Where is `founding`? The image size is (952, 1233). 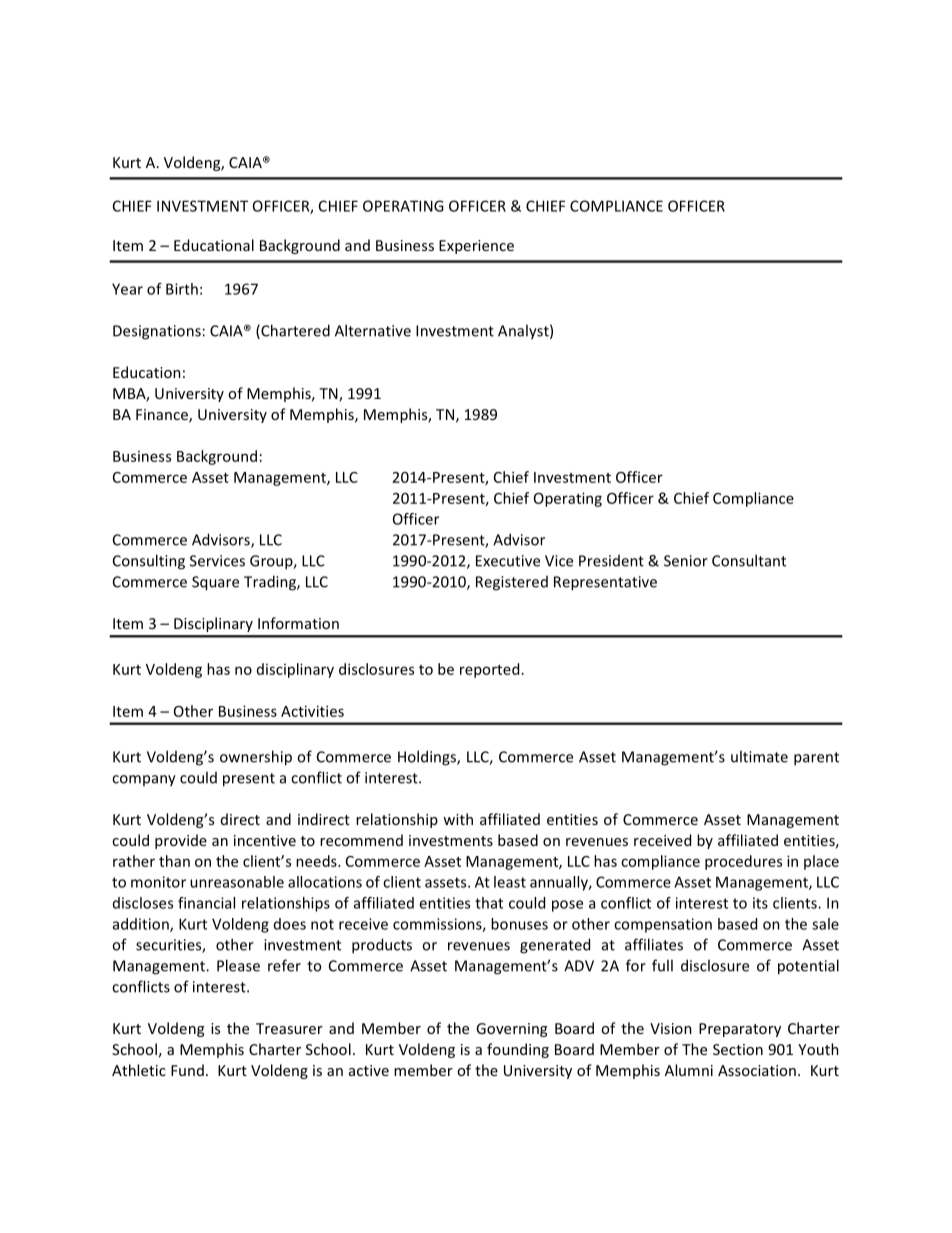
founding is located at coordinates (518, 1050).
